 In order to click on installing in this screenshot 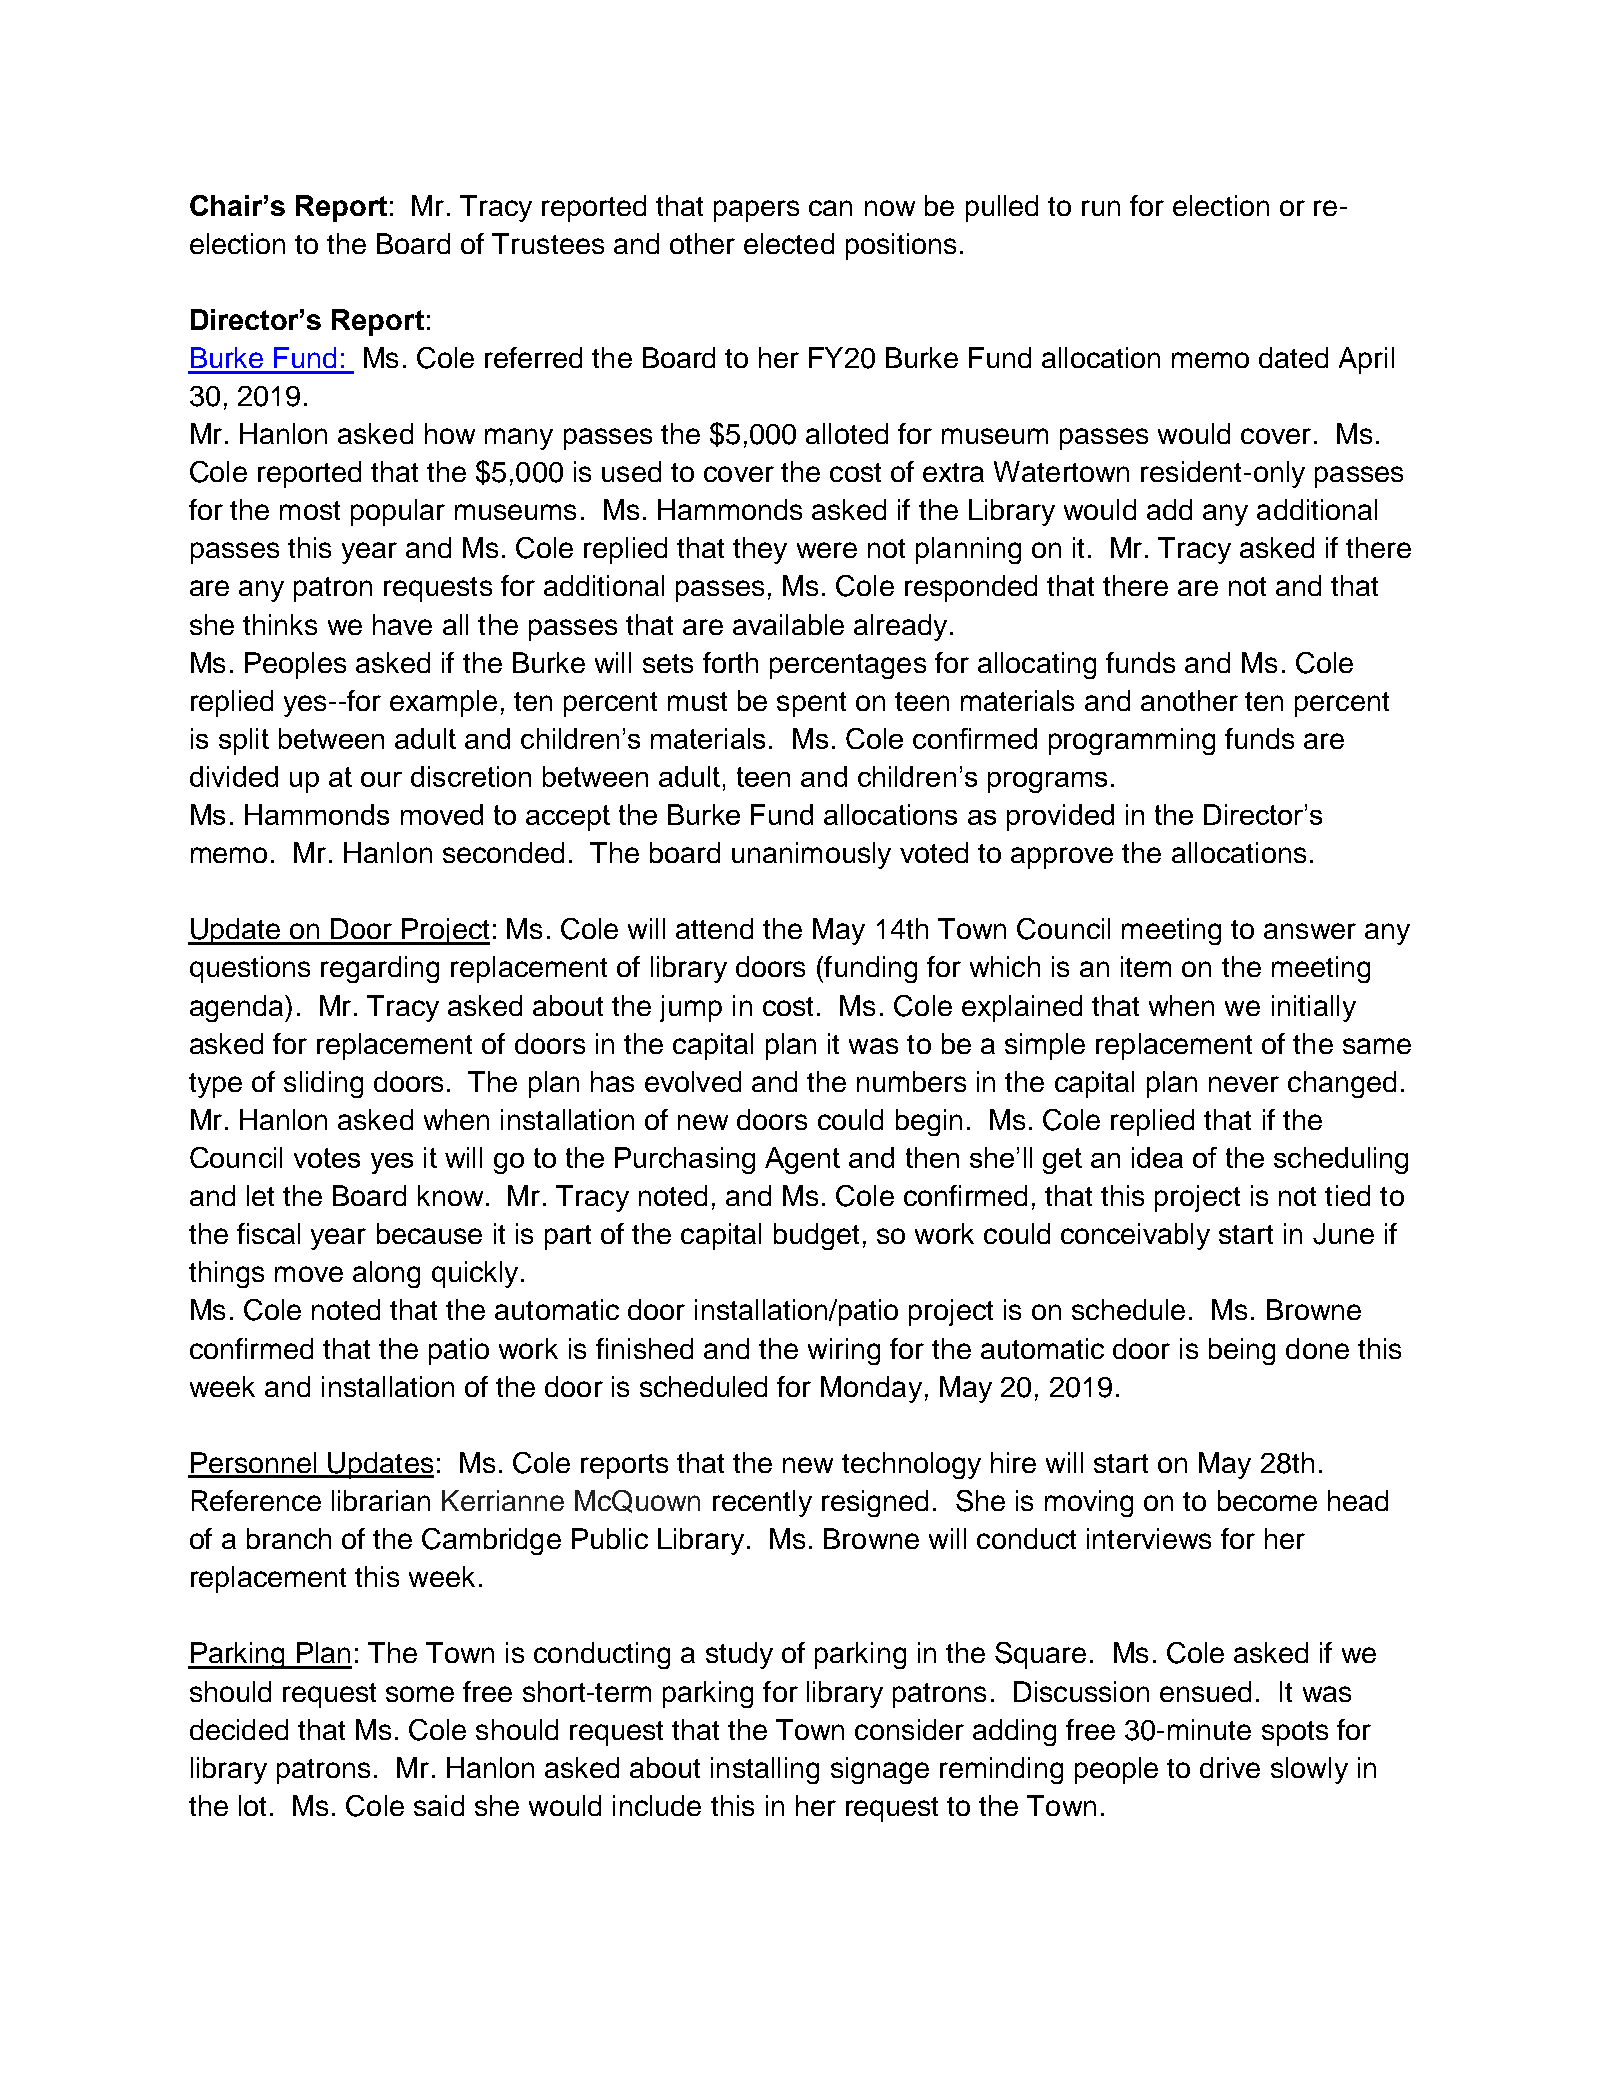, I will do `click(765, 1770)`.
